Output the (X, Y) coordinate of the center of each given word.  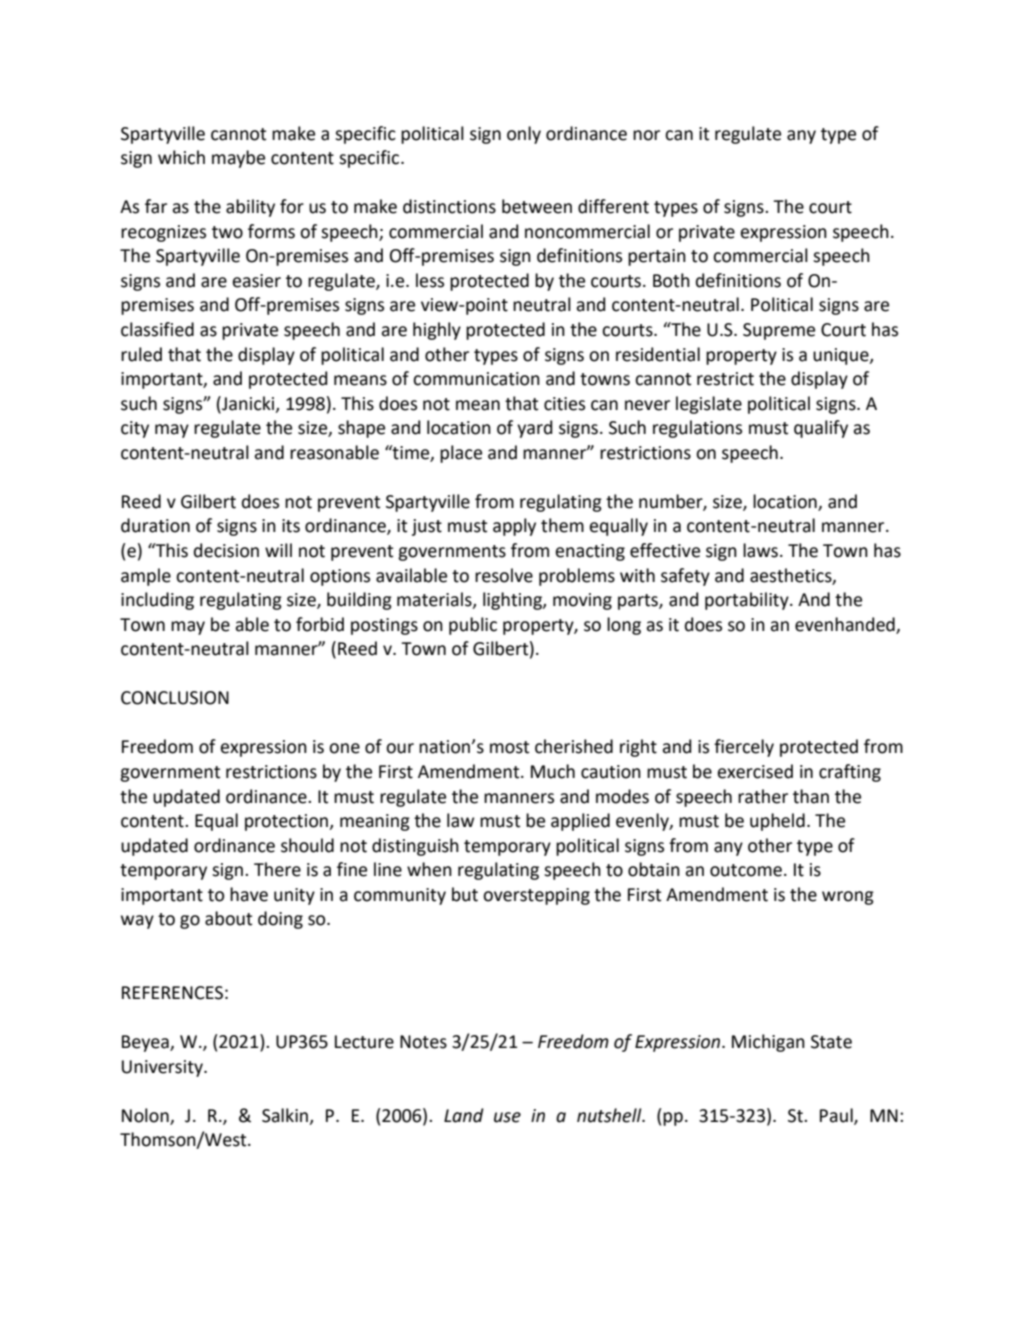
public (473, 626)
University (163, 1068)
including (157, 601)
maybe (238, 159)
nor (646, 135)
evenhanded (846, 625)
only (524, 135)
